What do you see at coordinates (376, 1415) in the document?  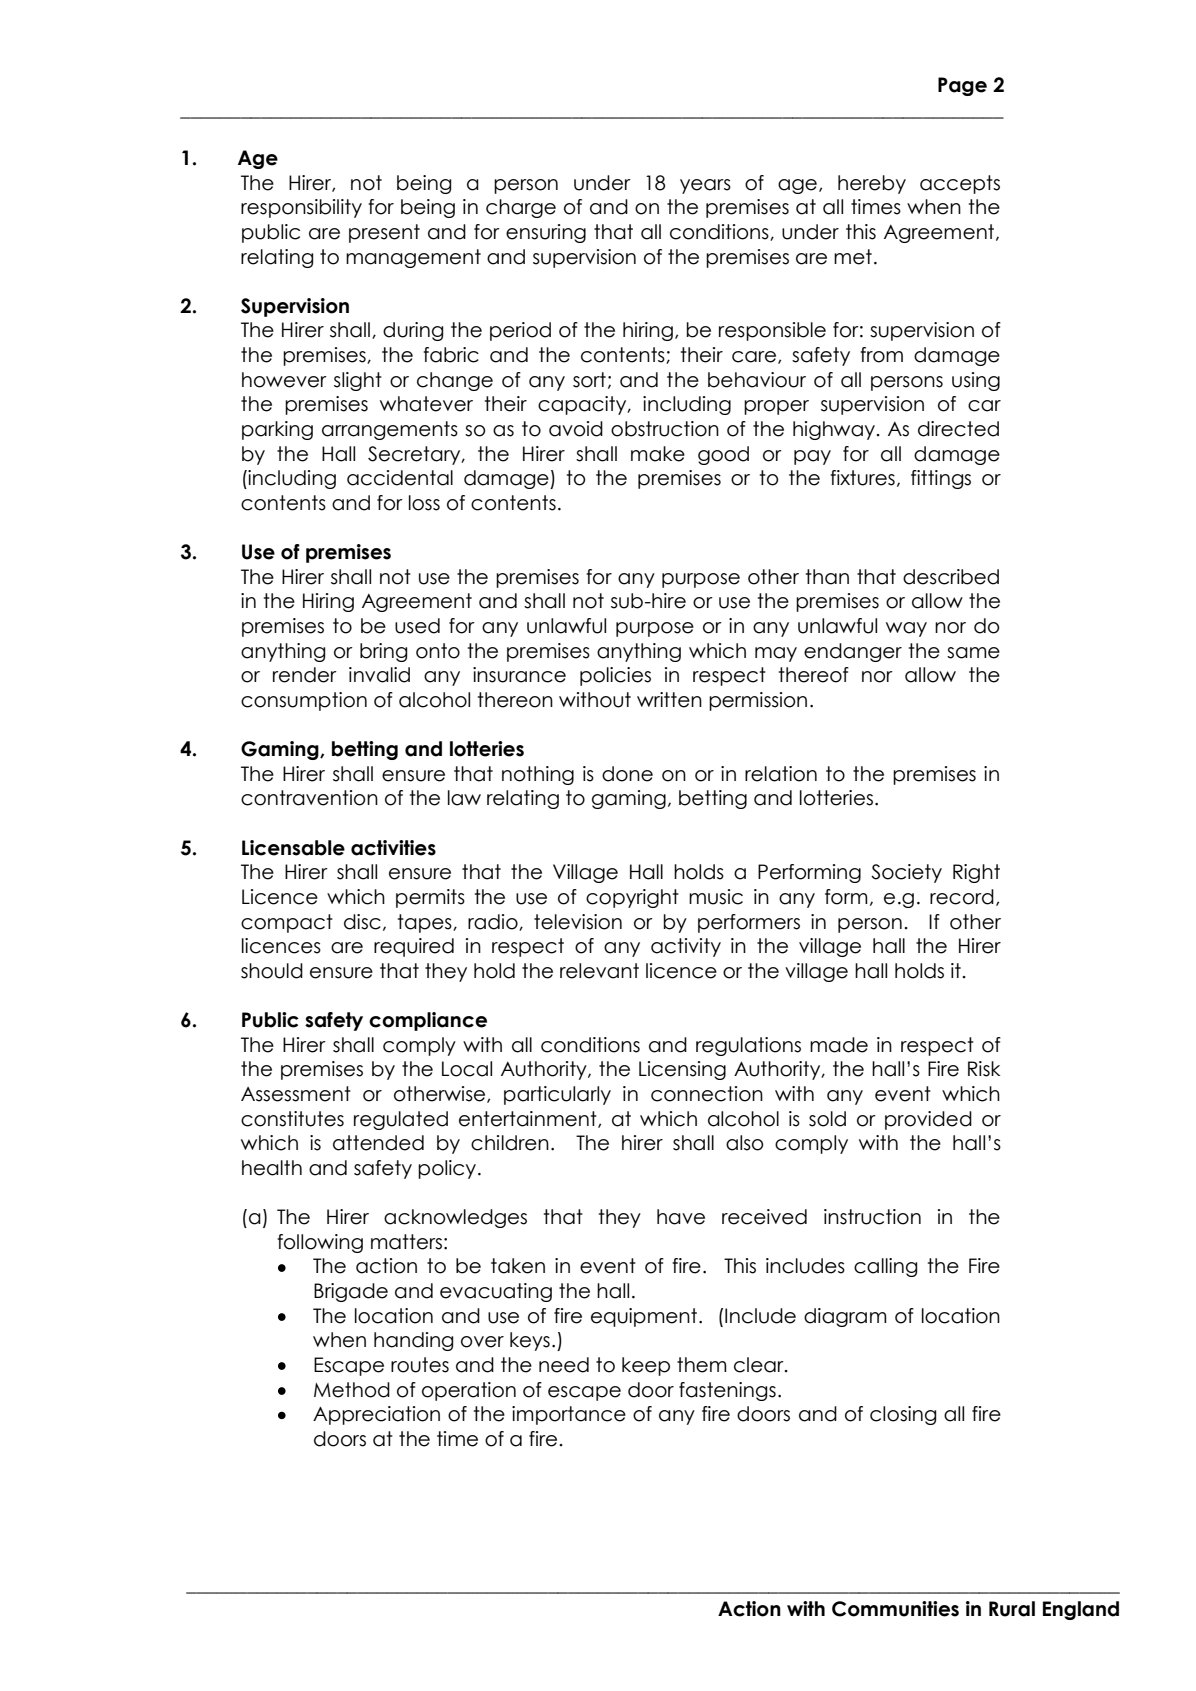 I see `Appreciation` at bounding box center [376, 1415].
